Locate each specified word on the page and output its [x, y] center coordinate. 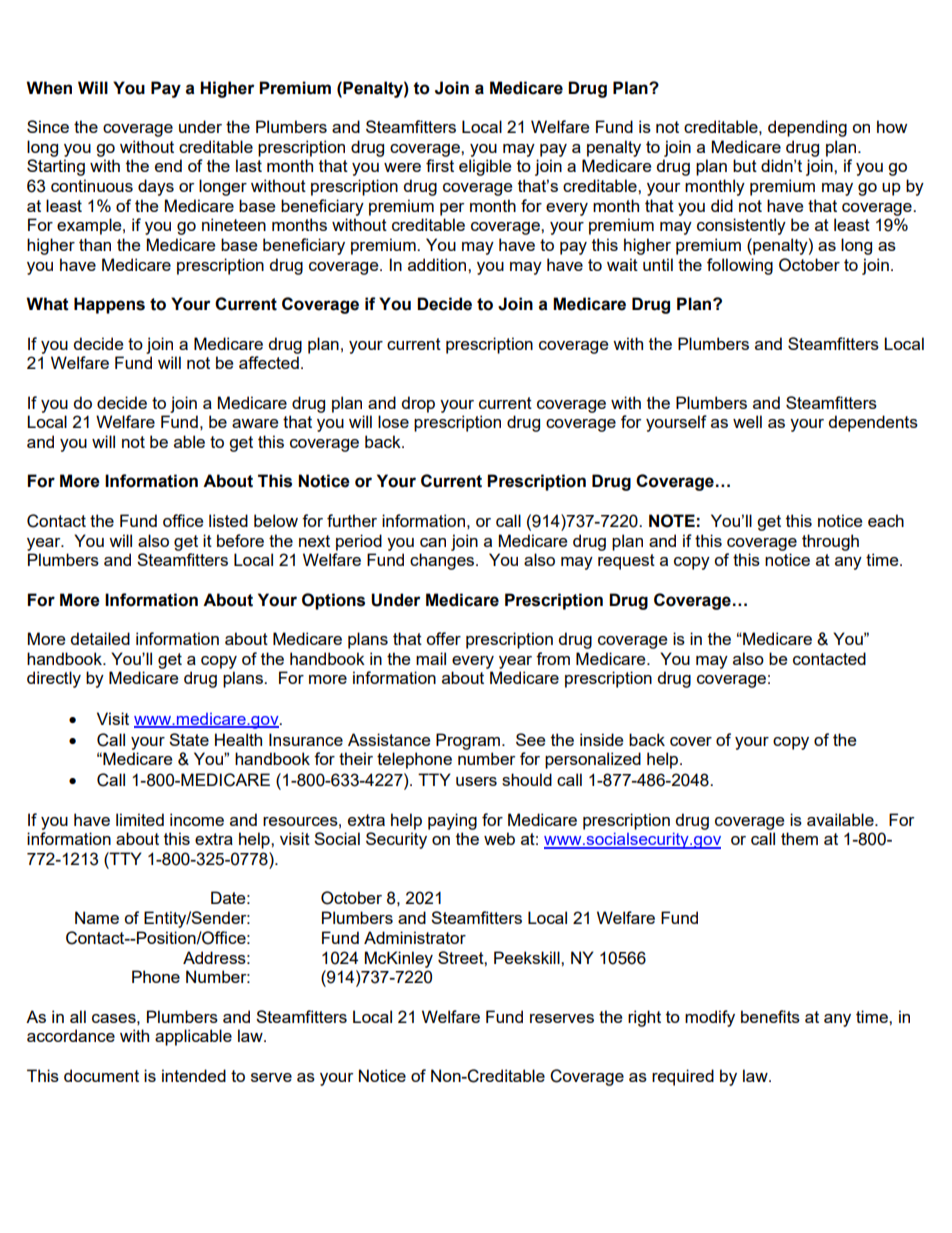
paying [452, 821]
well [747, 421]
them [799, 838]
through [830, 542]
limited [140, 819]
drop [418, 404]
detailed [100, 638]
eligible [485, 167]
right [644, 1018]
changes [443, 561]
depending [807, 128]
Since [48, 126]
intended [194, 1075]
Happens [109, 305]
